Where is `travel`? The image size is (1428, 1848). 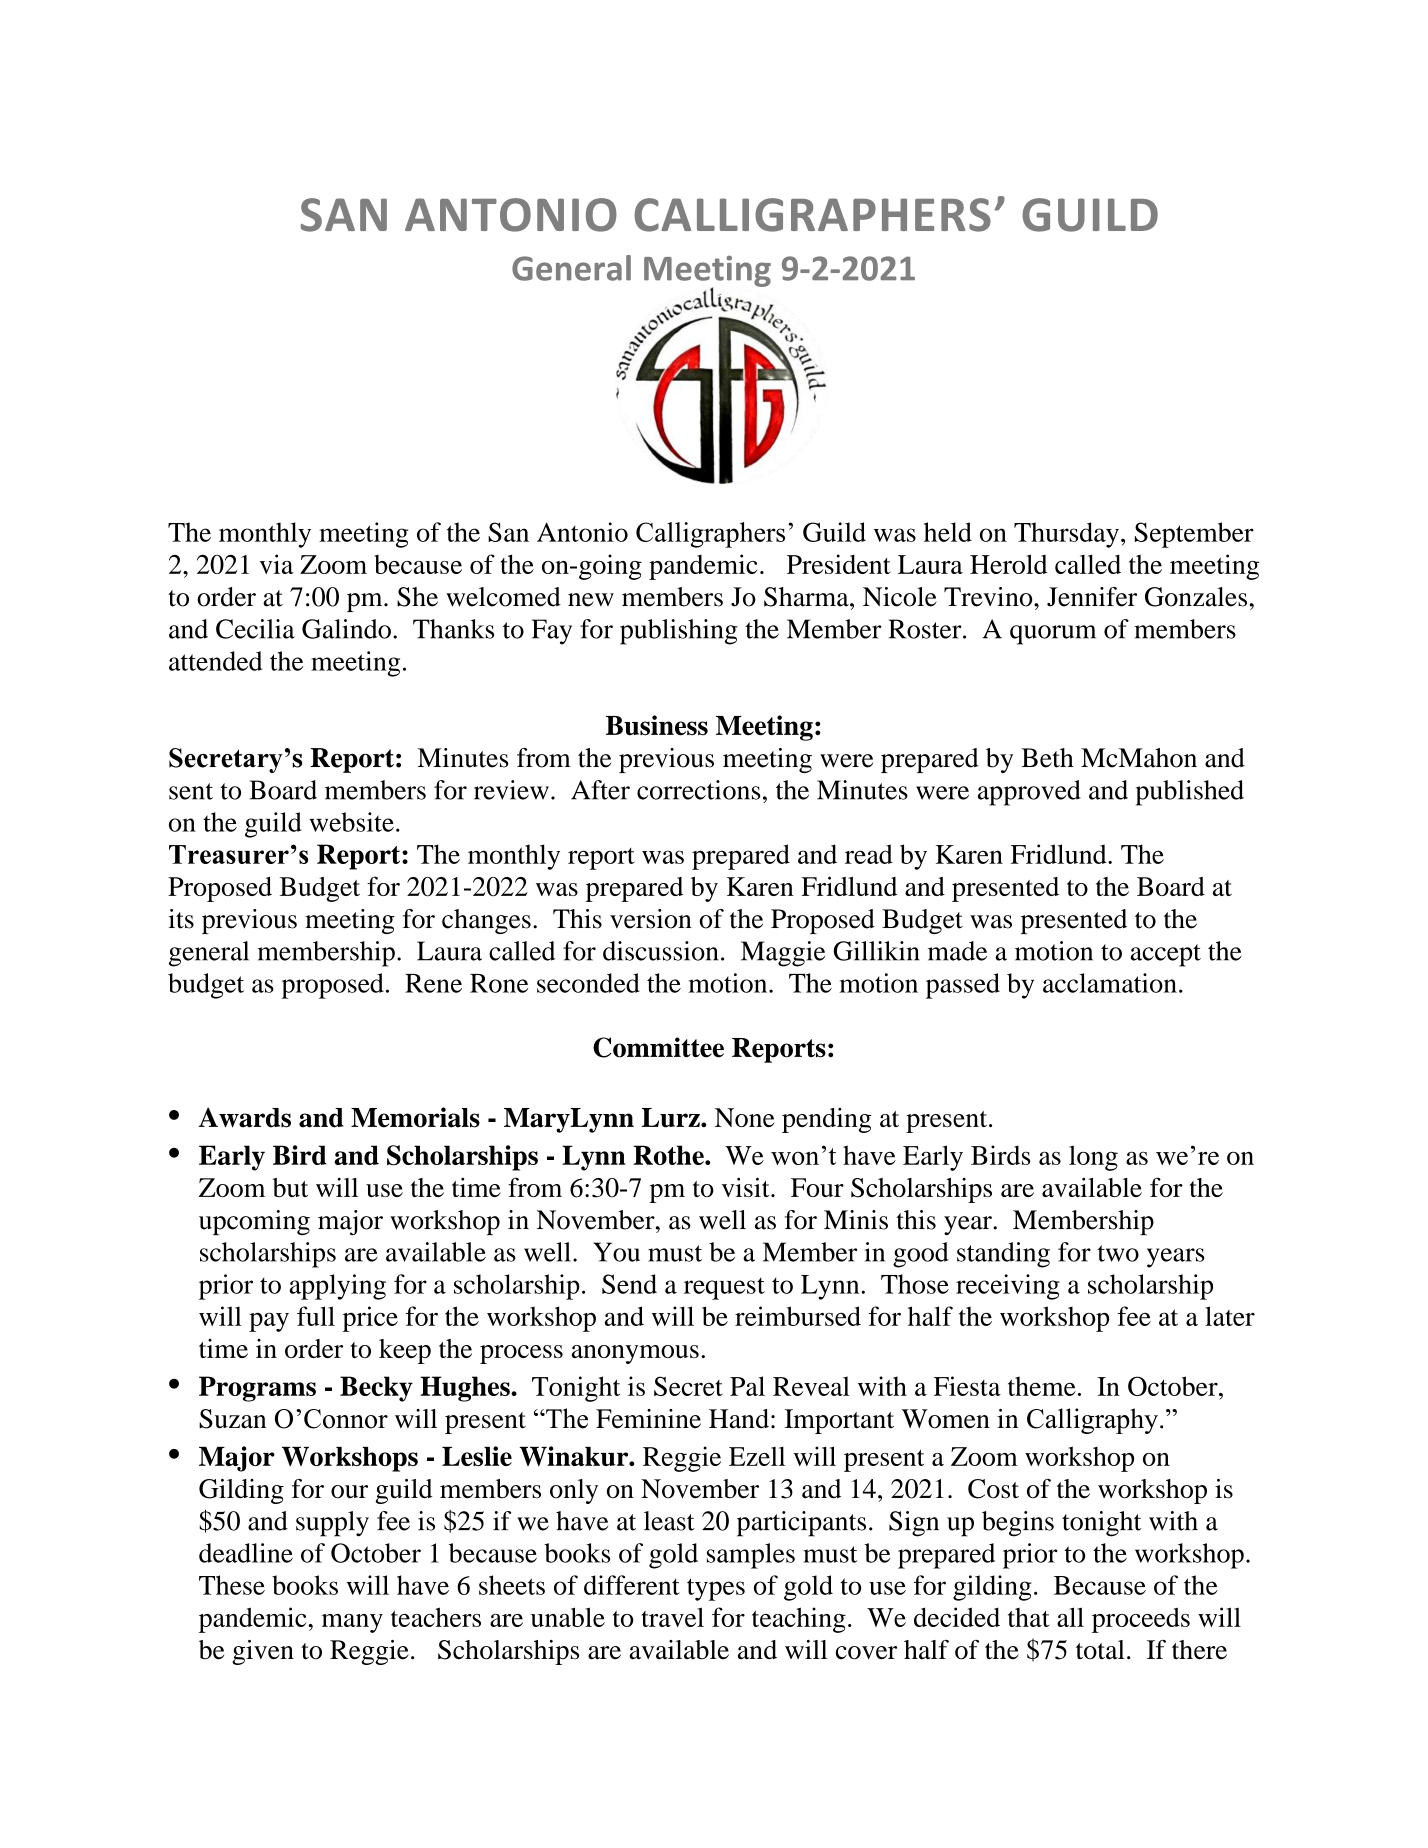
travel is located at coordinates (673, 1617).
